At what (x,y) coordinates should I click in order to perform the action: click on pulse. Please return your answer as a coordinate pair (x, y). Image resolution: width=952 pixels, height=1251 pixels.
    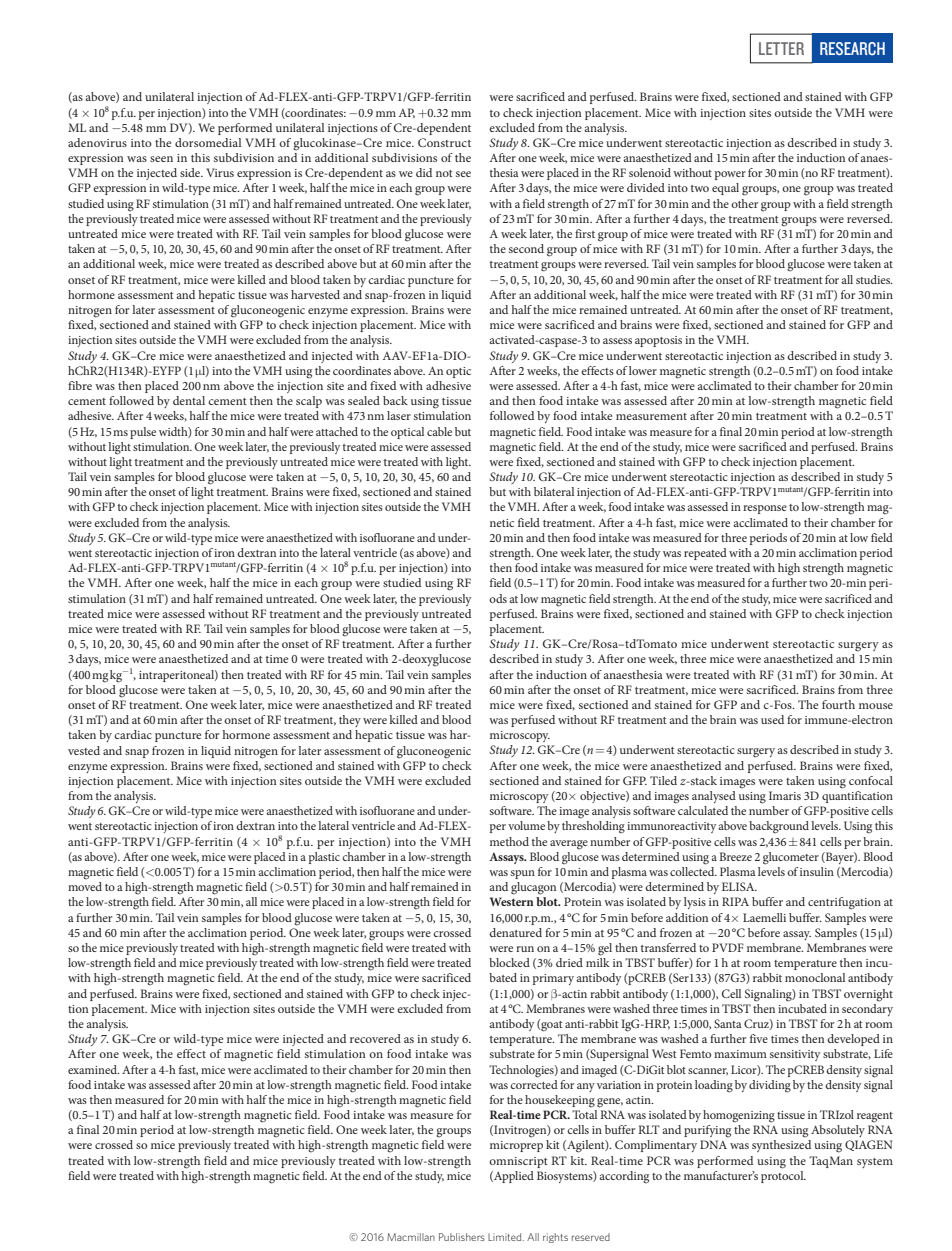
    Looking at the image, I should click on (143, 433).
